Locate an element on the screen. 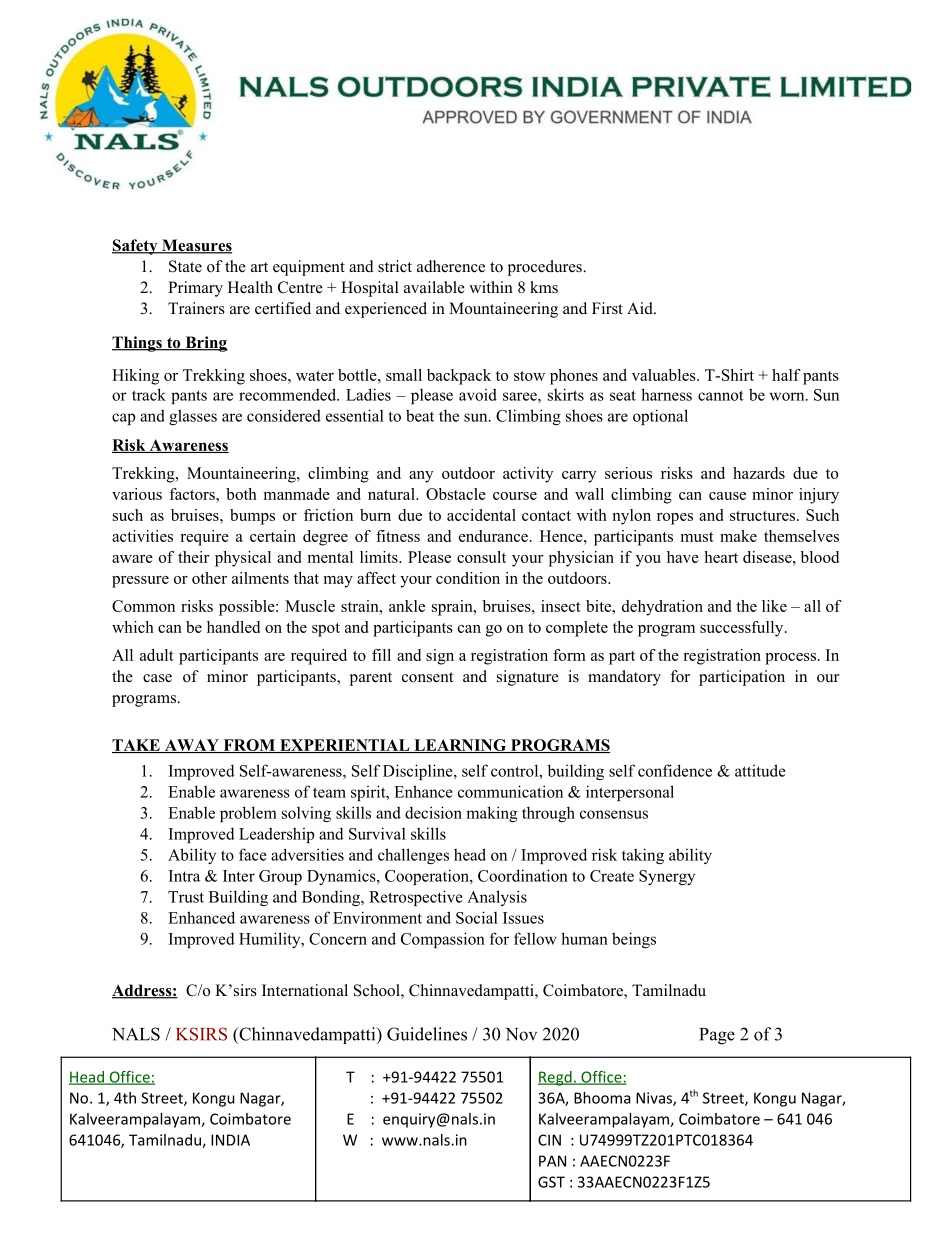 The width and height of the screenshot is (952, 1233). adherence is located at coordinates (451, 266).
